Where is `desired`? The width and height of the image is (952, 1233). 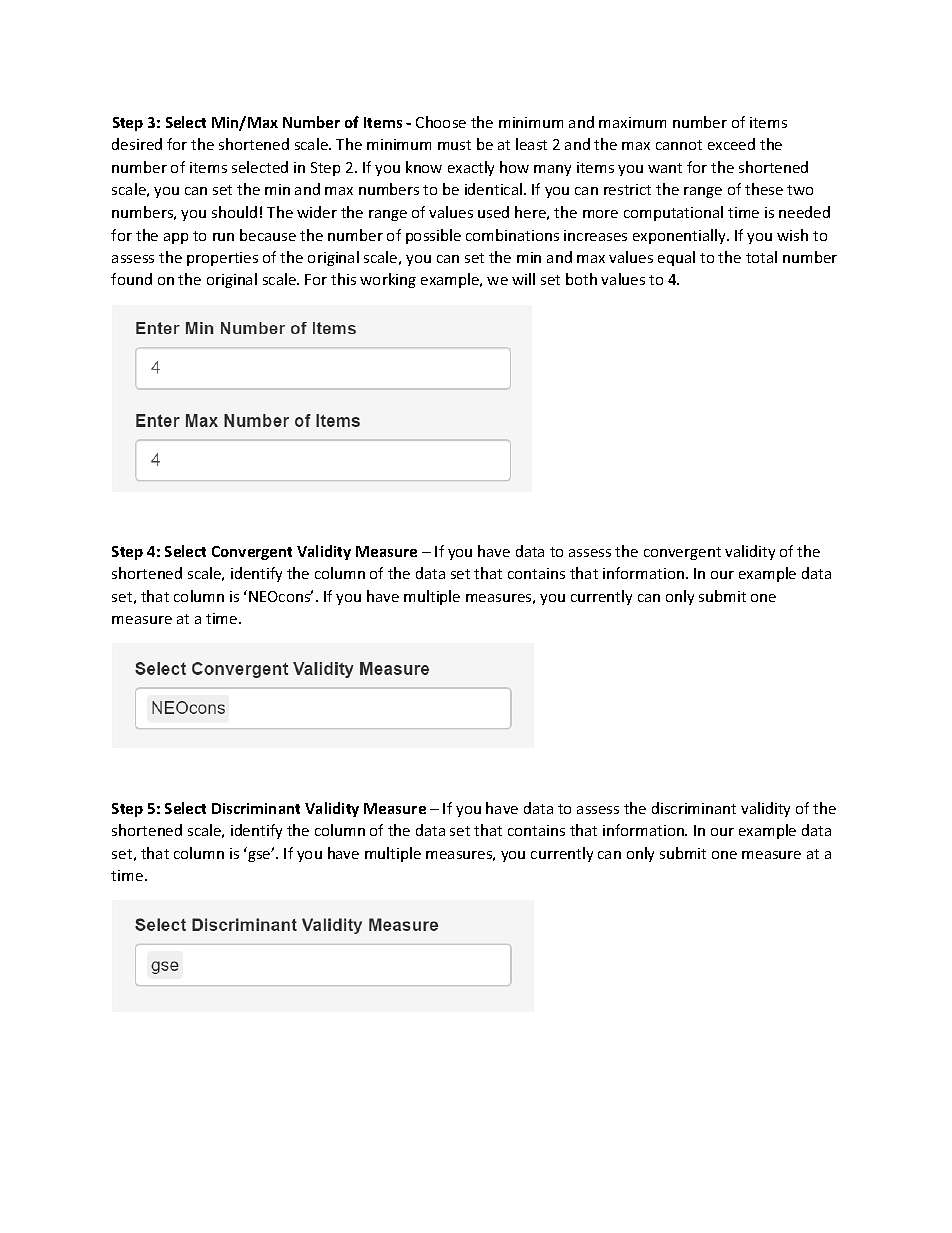 desired is located at coordinates (137, 144).
